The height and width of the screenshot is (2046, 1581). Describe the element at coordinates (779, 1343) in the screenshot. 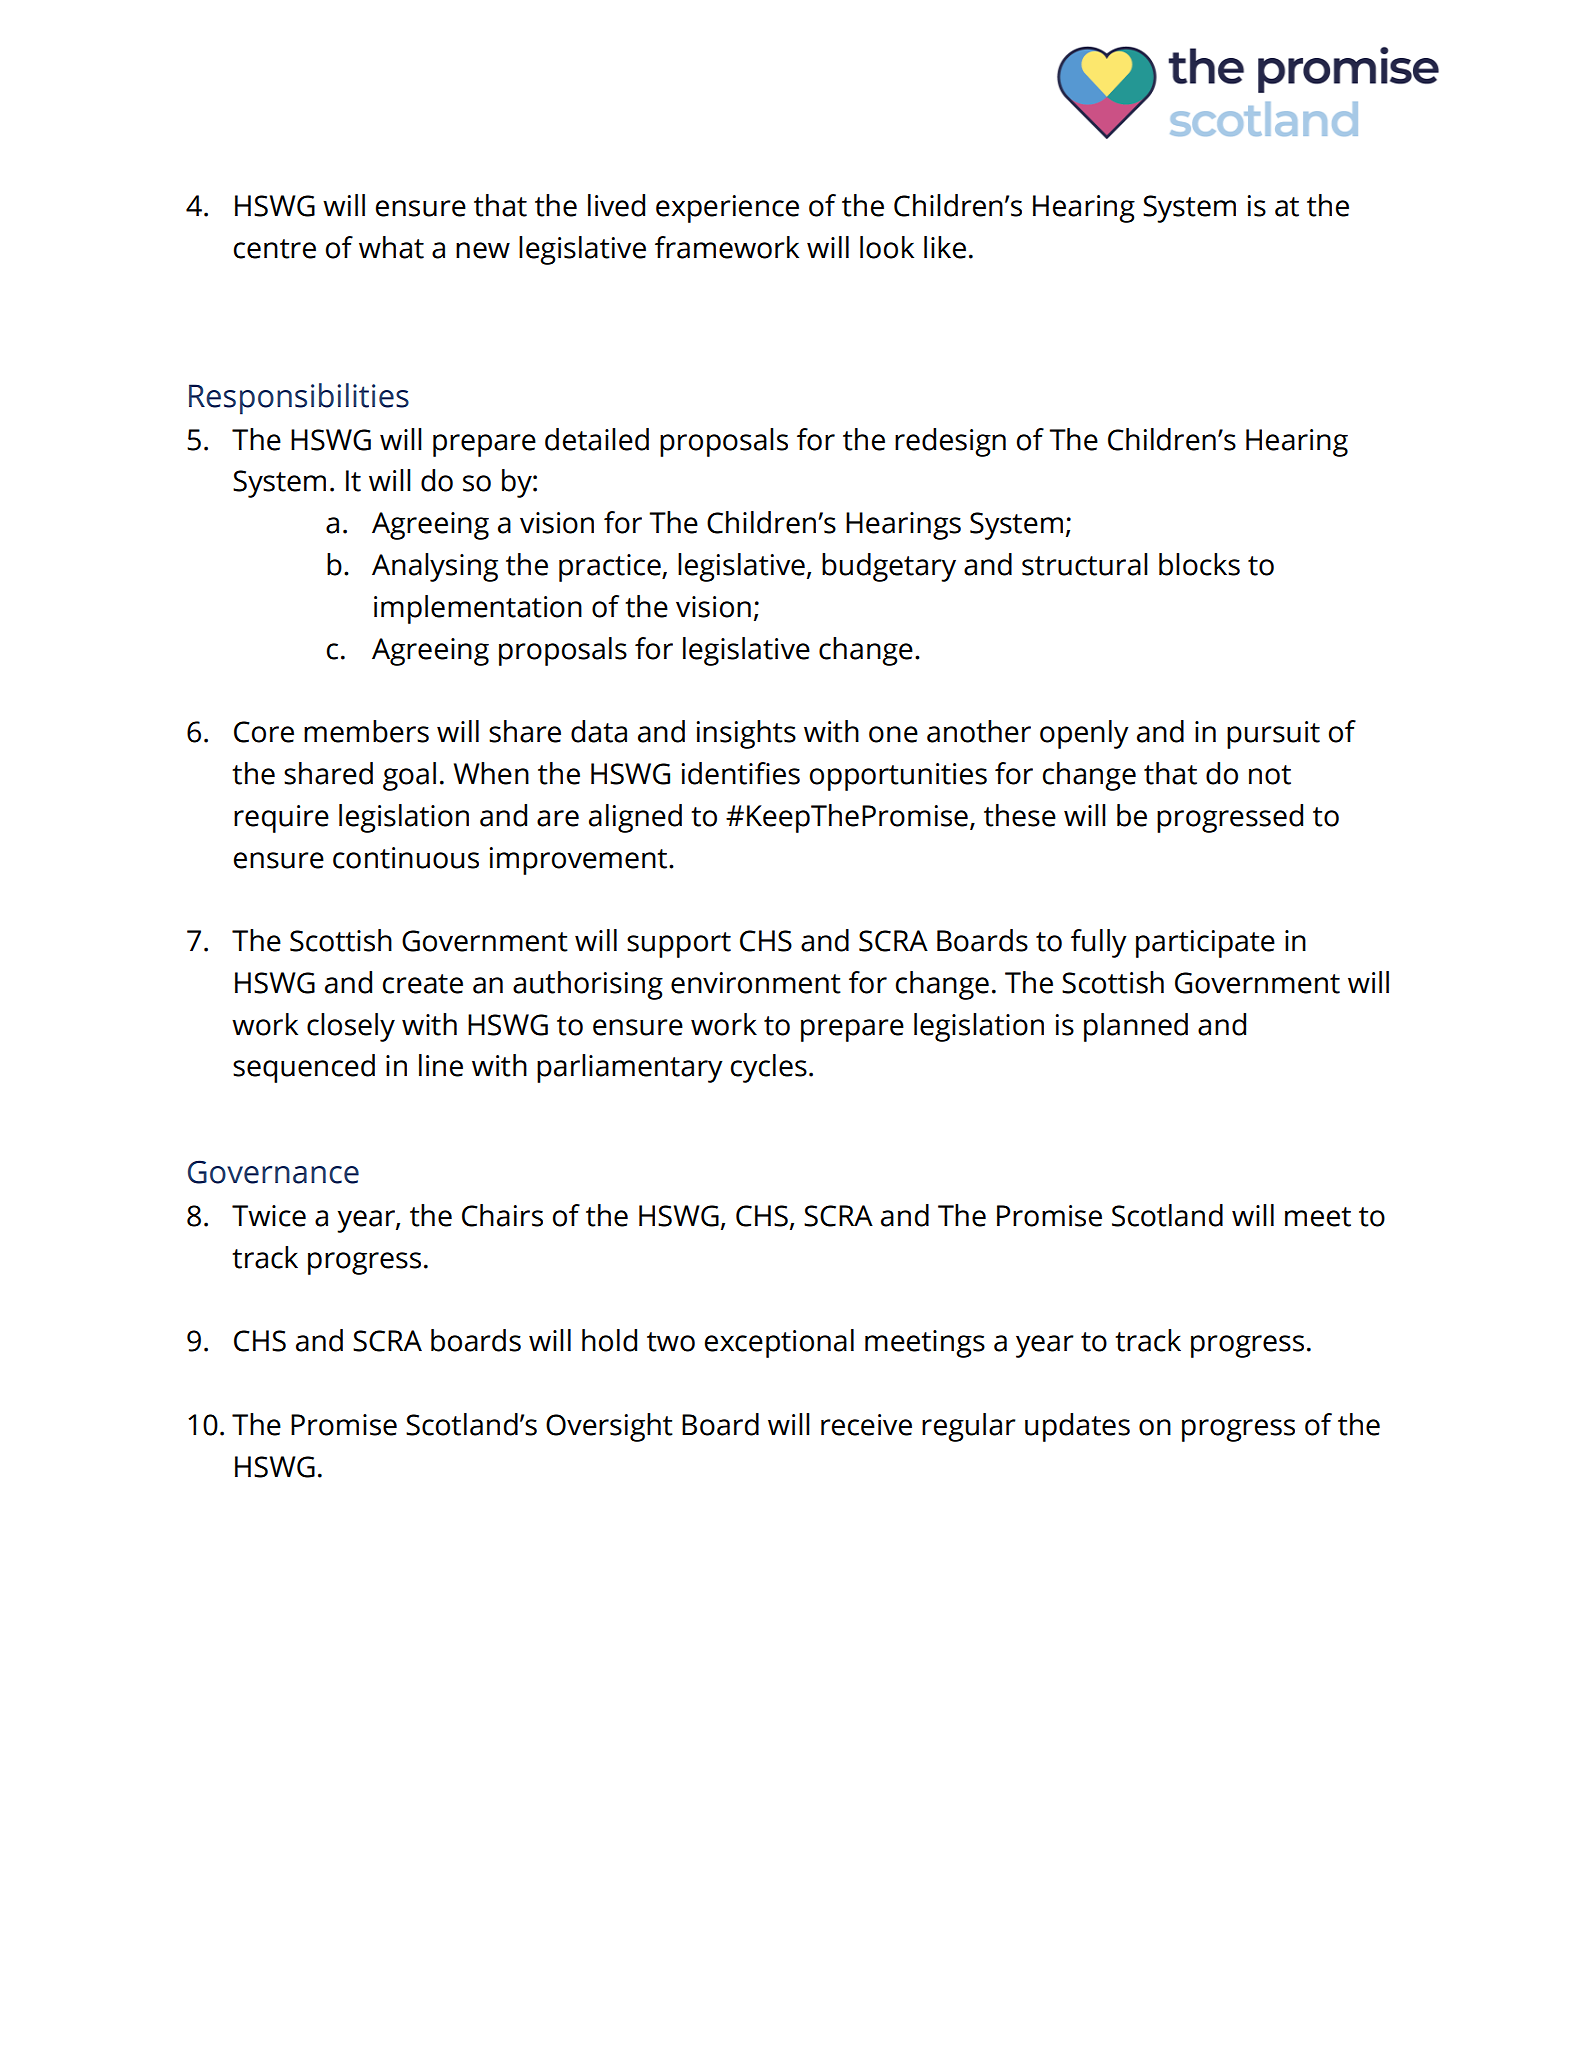

I see `exceptional` at that location.
